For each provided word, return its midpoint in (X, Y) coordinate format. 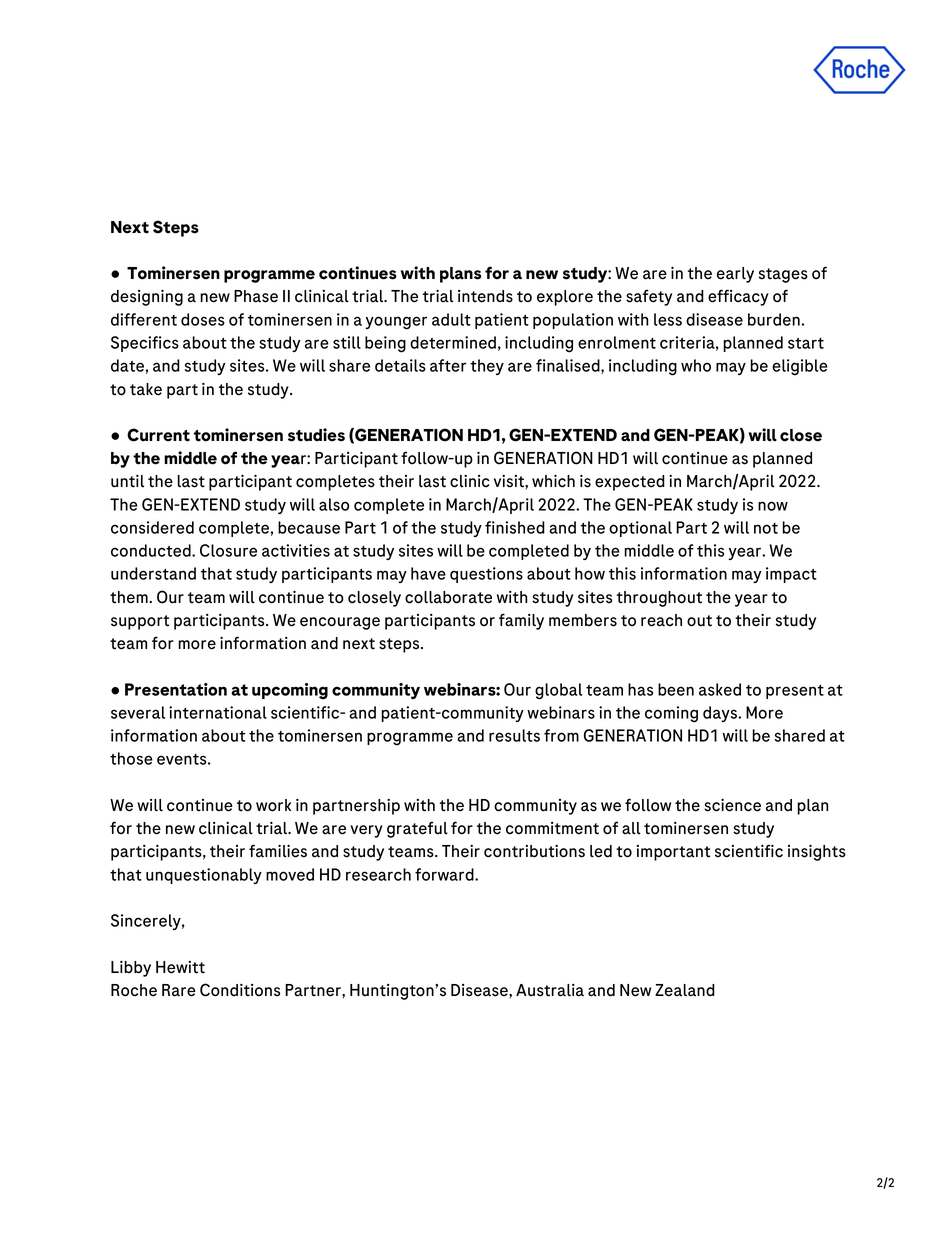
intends (485, 296)
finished (515, 527)
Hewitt (180, 967)
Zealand (685, 990)
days (721, 714)
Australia (550, 990)
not (766, 528)
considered (152, 527)
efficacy (738, 297)
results (514, 735)
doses (203, 319)
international (218, 712)
